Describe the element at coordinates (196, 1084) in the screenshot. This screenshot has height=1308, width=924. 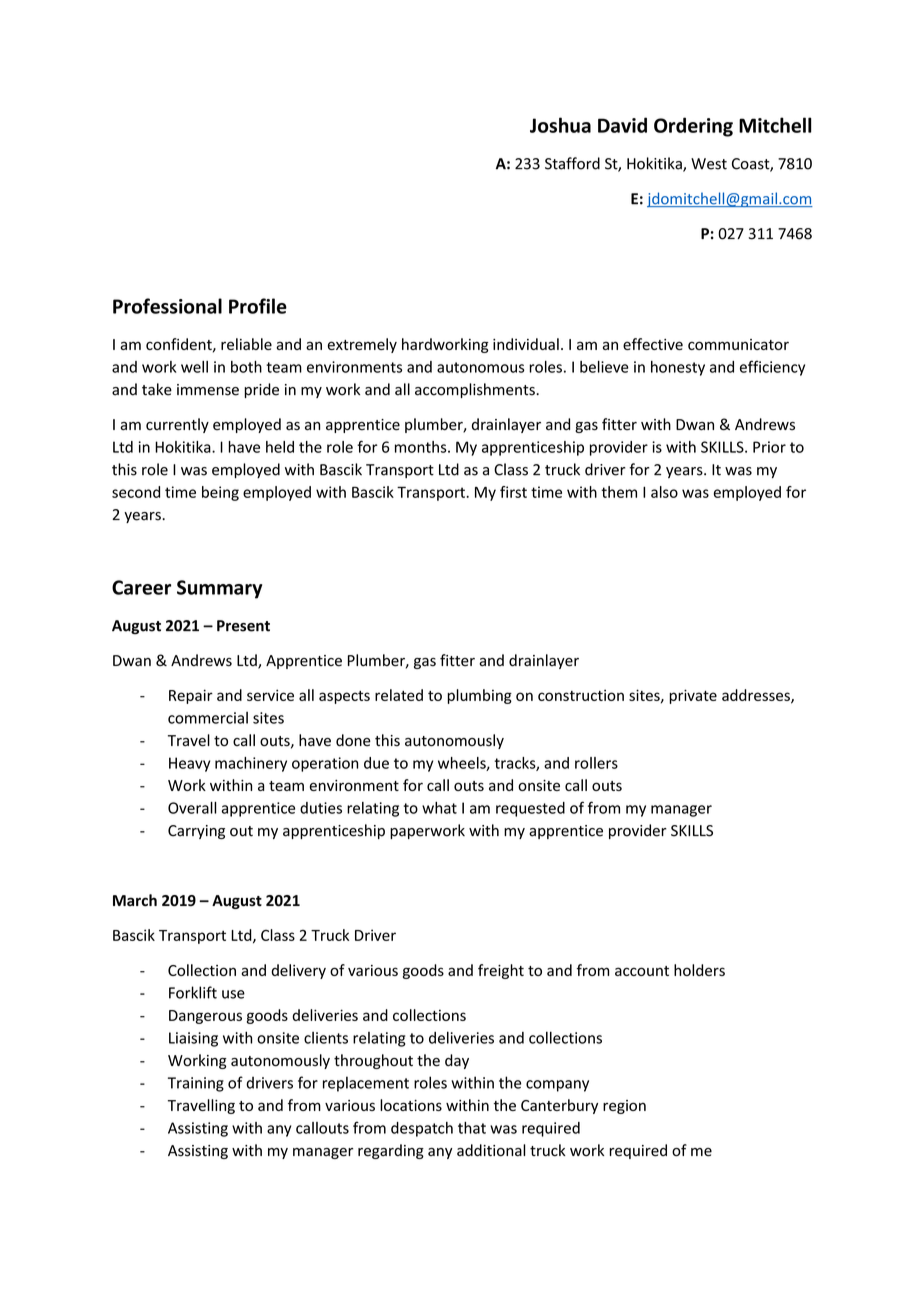
I see `Training` at that location.
